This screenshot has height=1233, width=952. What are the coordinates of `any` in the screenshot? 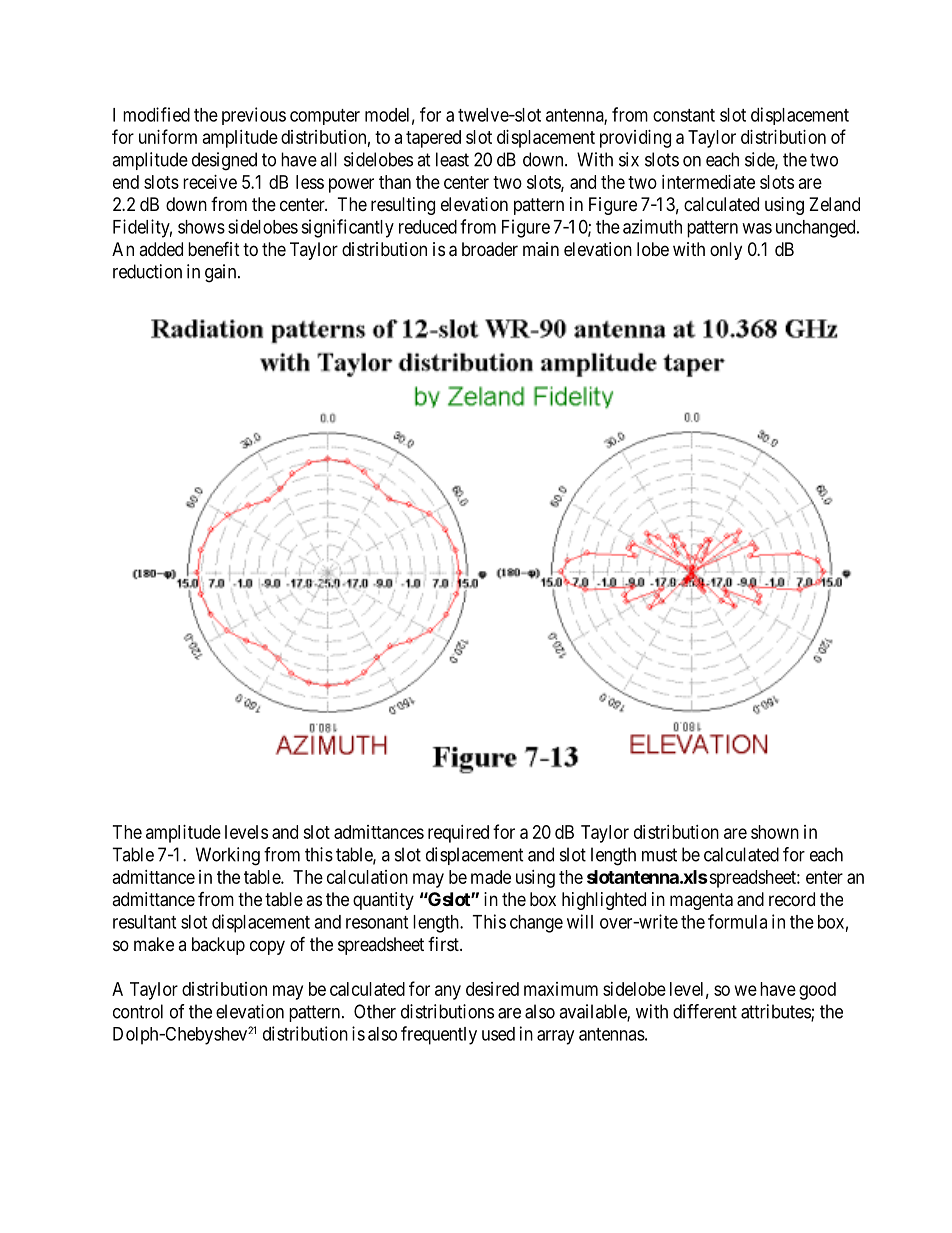 It's located at (448, 992).
